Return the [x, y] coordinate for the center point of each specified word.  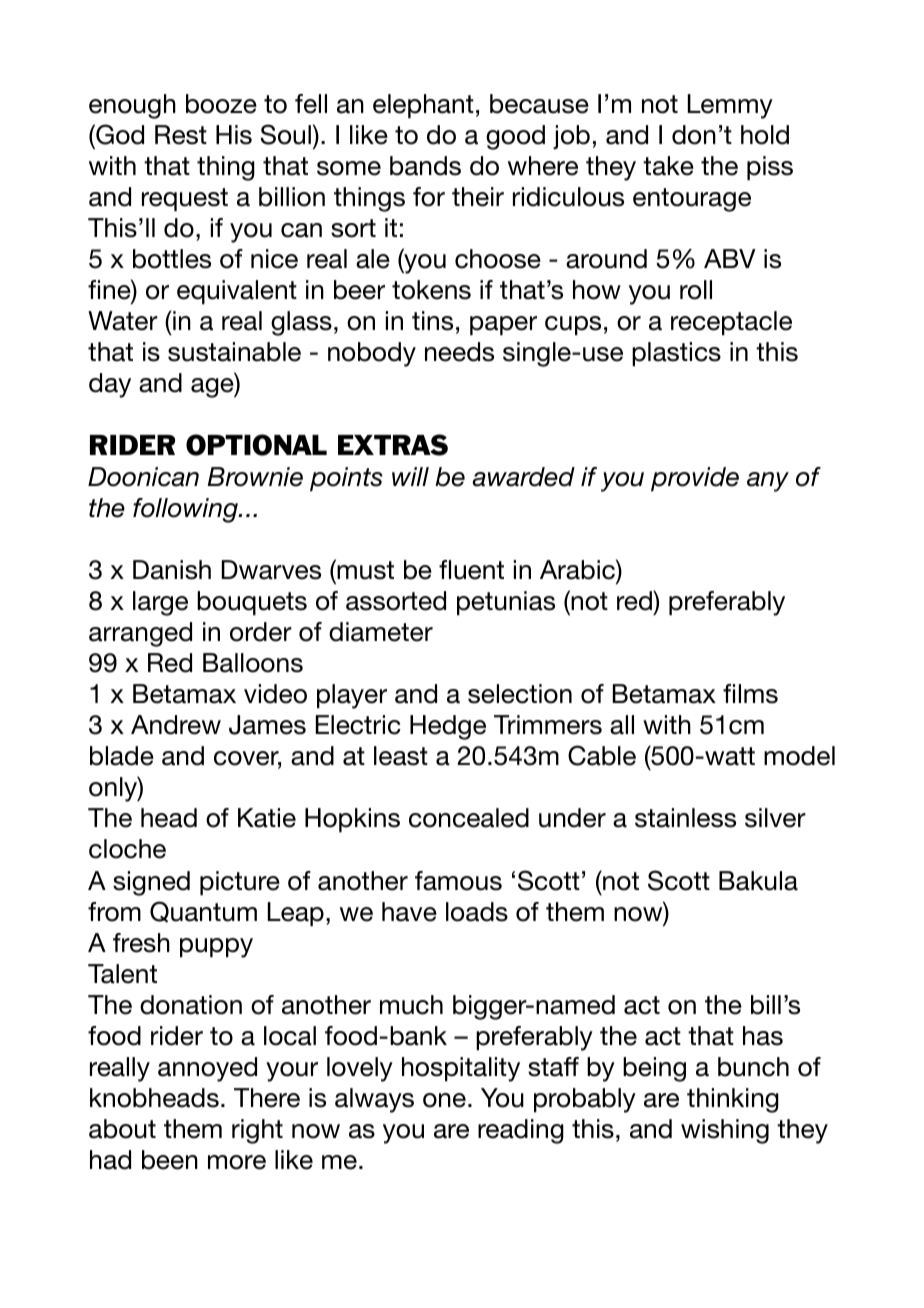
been [170, 1160]
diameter [381, 632]
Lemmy [730, 106]
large [160, 603]
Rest [181, 135]
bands [425, 166]
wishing [725, 1131]
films [750, 694]
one [444, 1100]
